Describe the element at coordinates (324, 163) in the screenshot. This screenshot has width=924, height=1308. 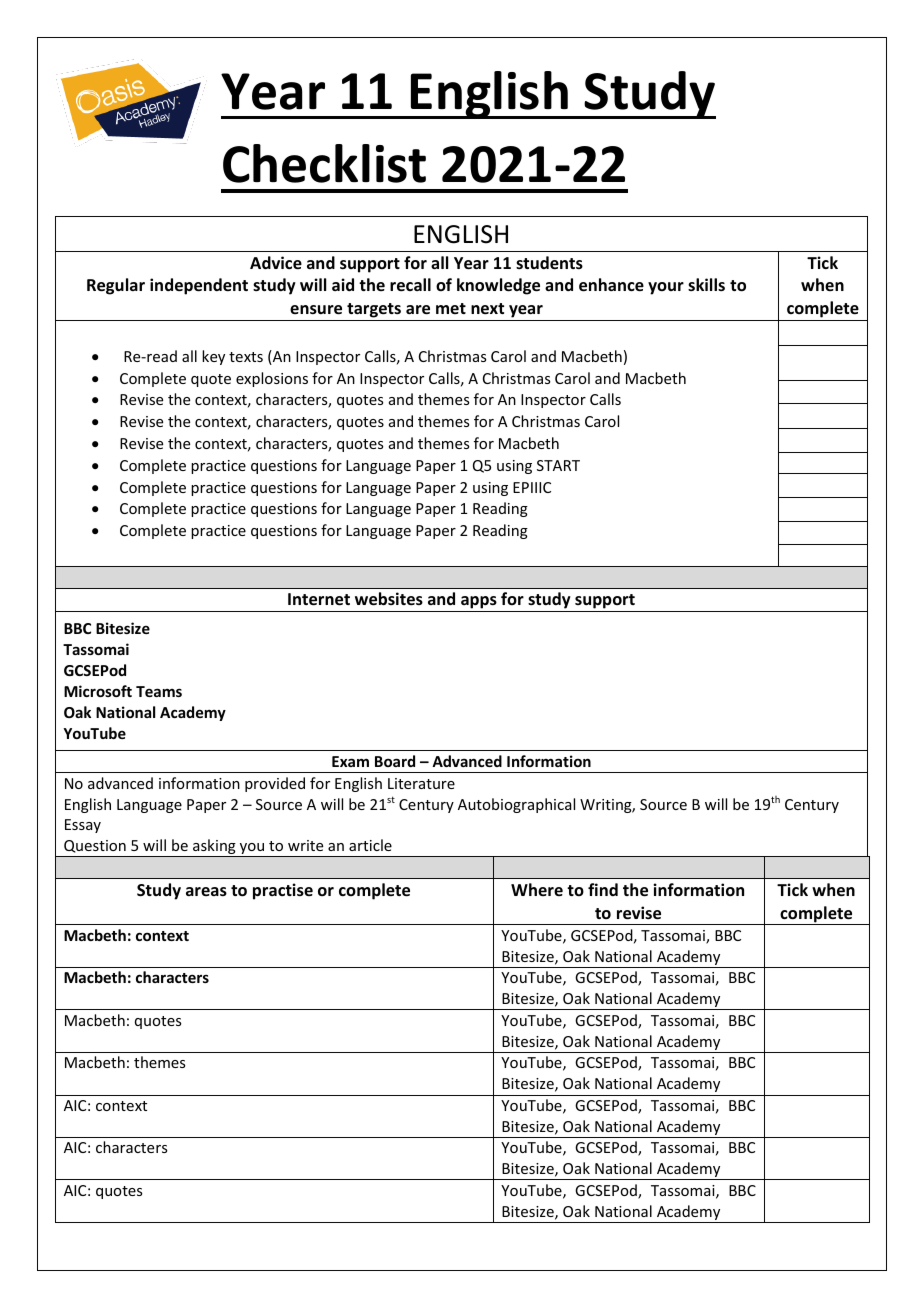
I see `Checklist` at that location.
